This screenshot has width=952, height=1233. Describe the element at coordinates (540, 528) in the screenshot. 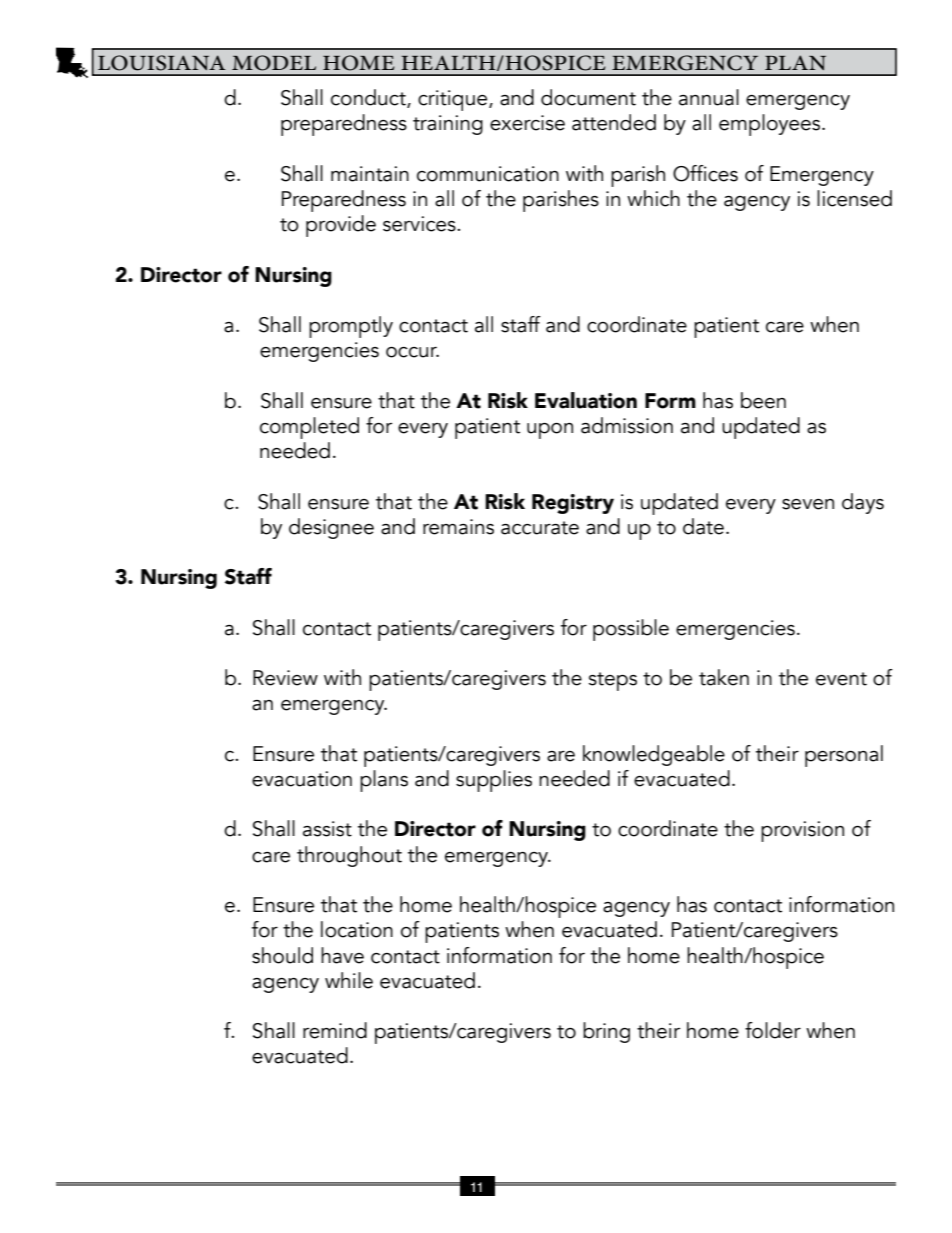

I see `accurate` at that location.
